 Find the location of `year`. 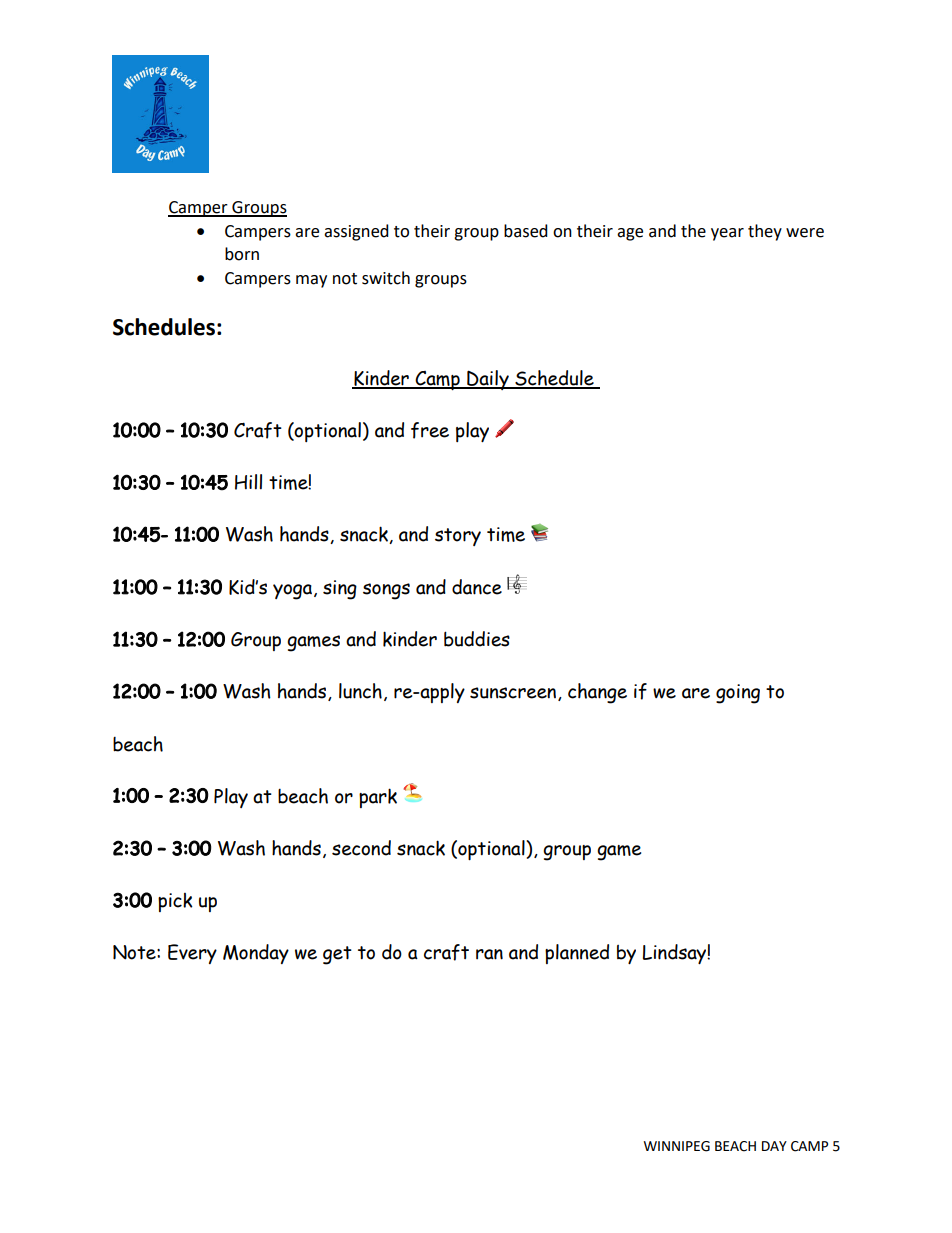

year is located at coordinates (727, 234).
